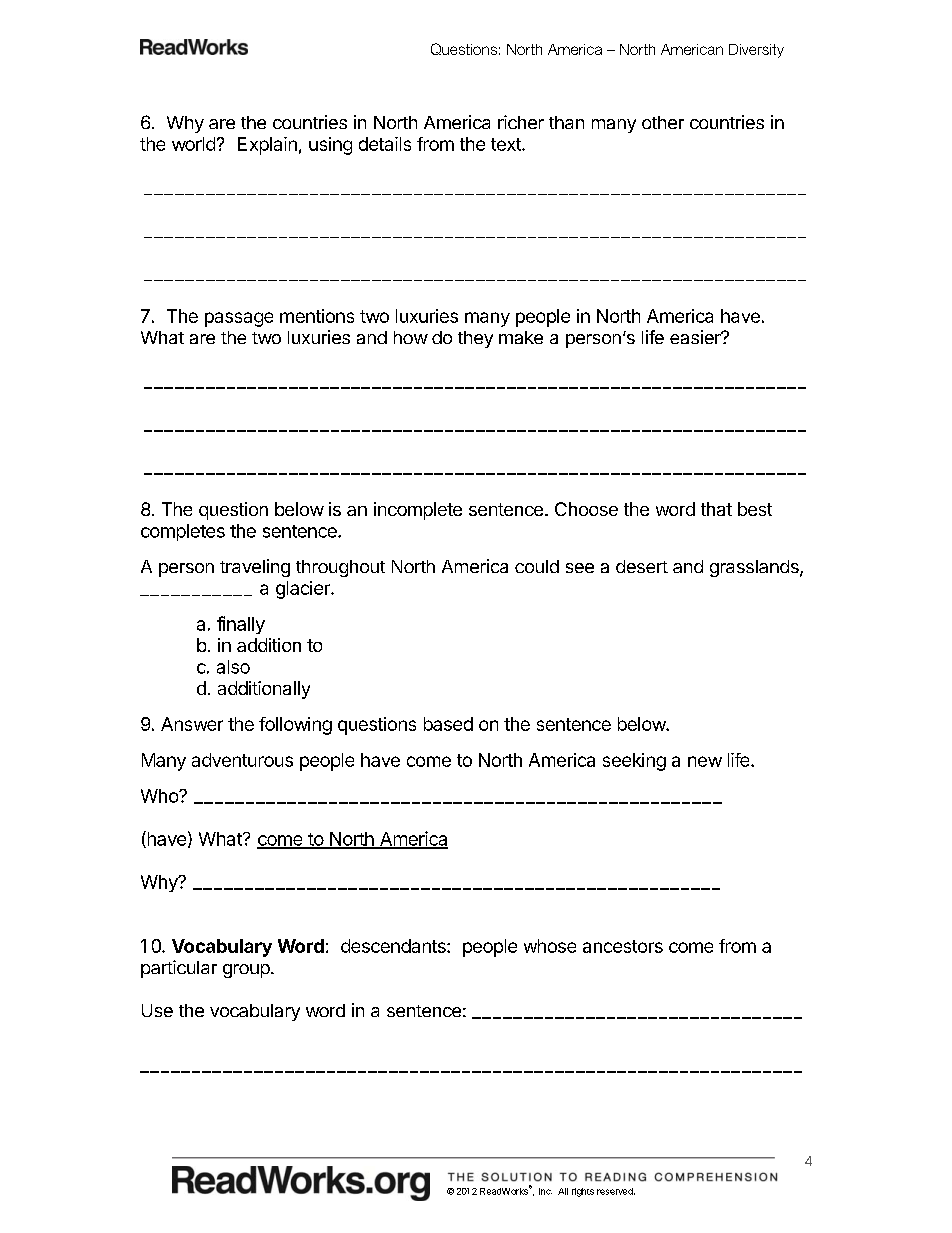 The height and width of the image is (1233, 952). I want to click on richer, so click(521, 122).
